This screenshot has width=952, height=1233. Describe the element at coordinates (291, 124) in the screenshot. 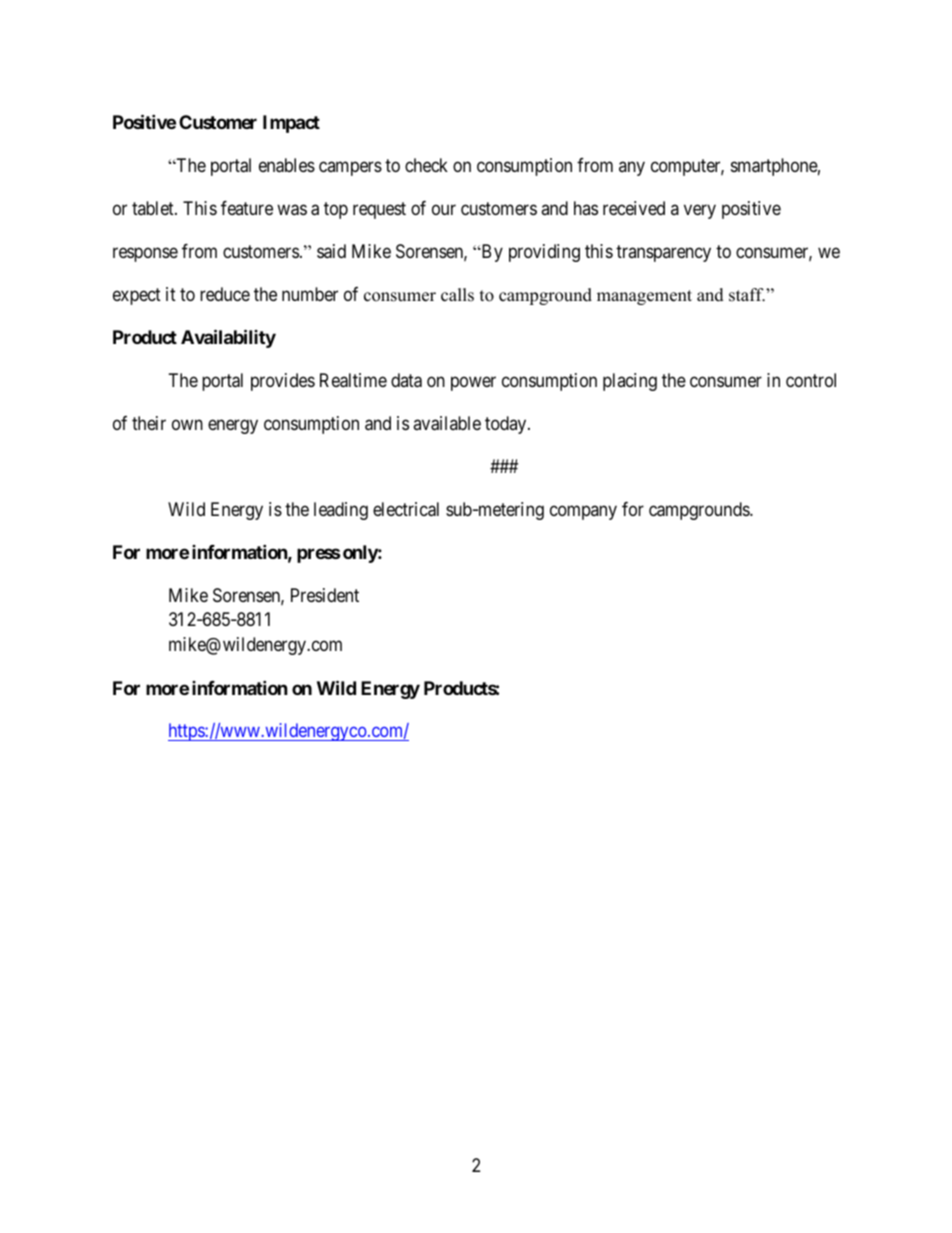

I see `Impact` at that location.
